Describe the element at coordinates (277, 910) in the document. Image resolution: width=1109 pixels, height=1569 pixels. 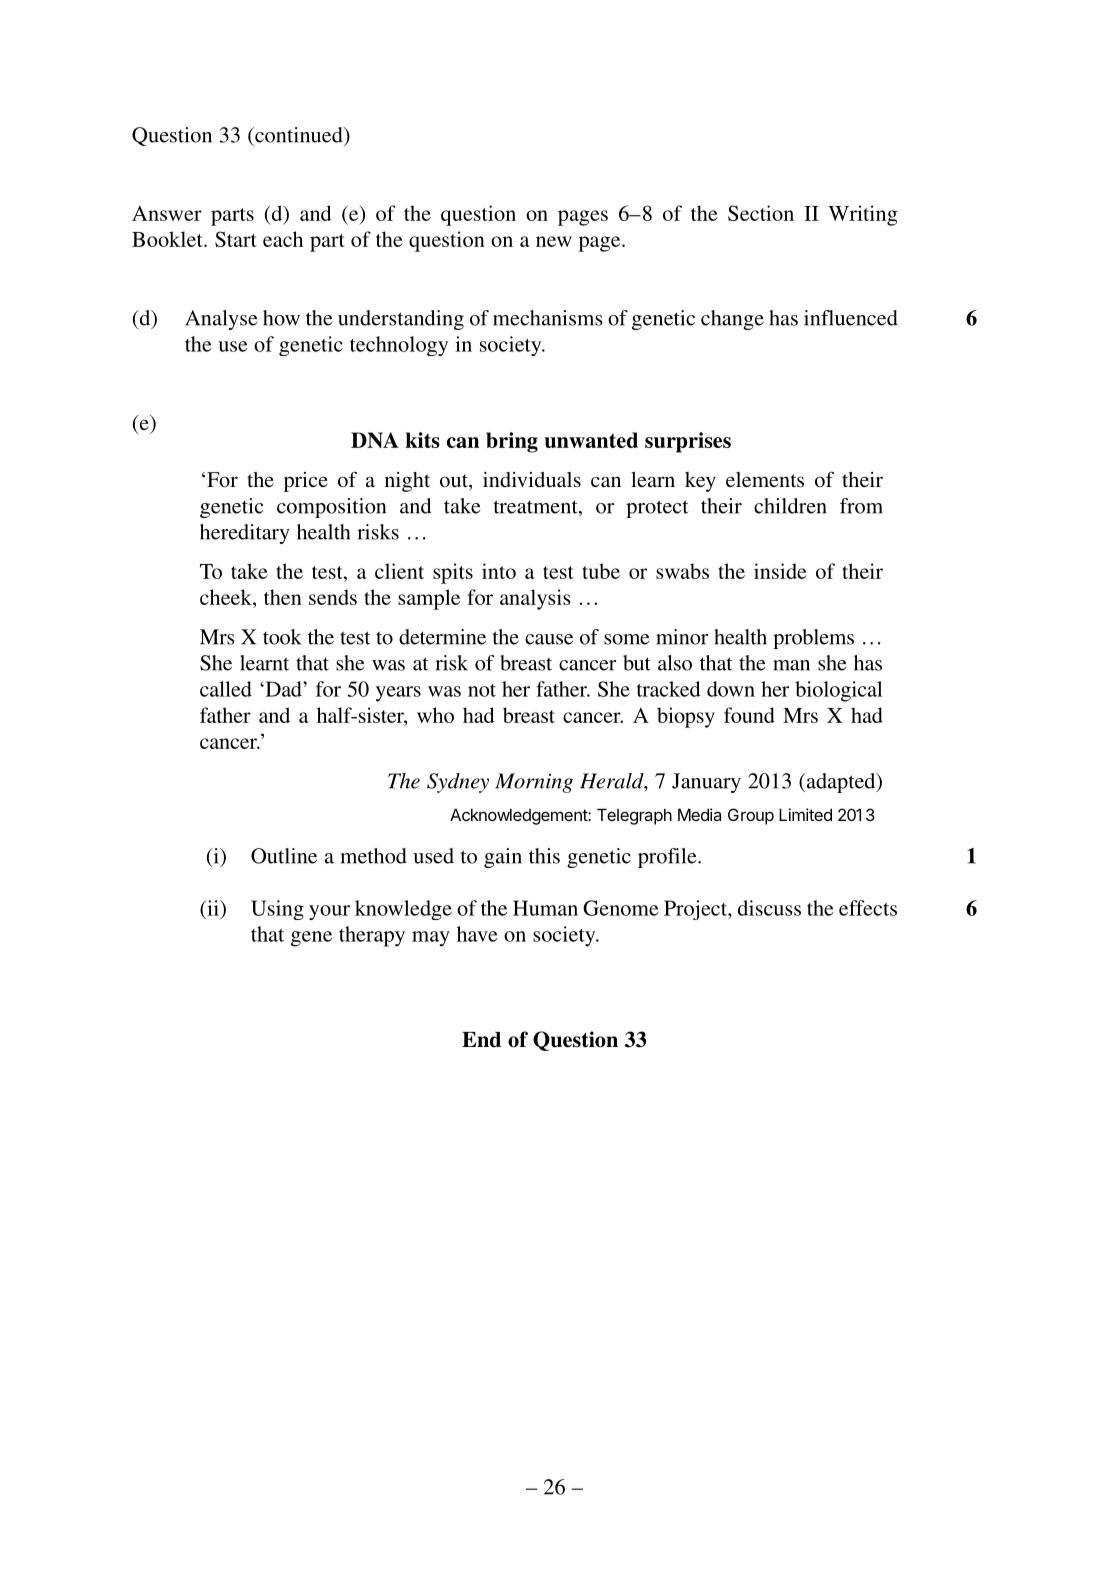
I see `Using` at that location.
